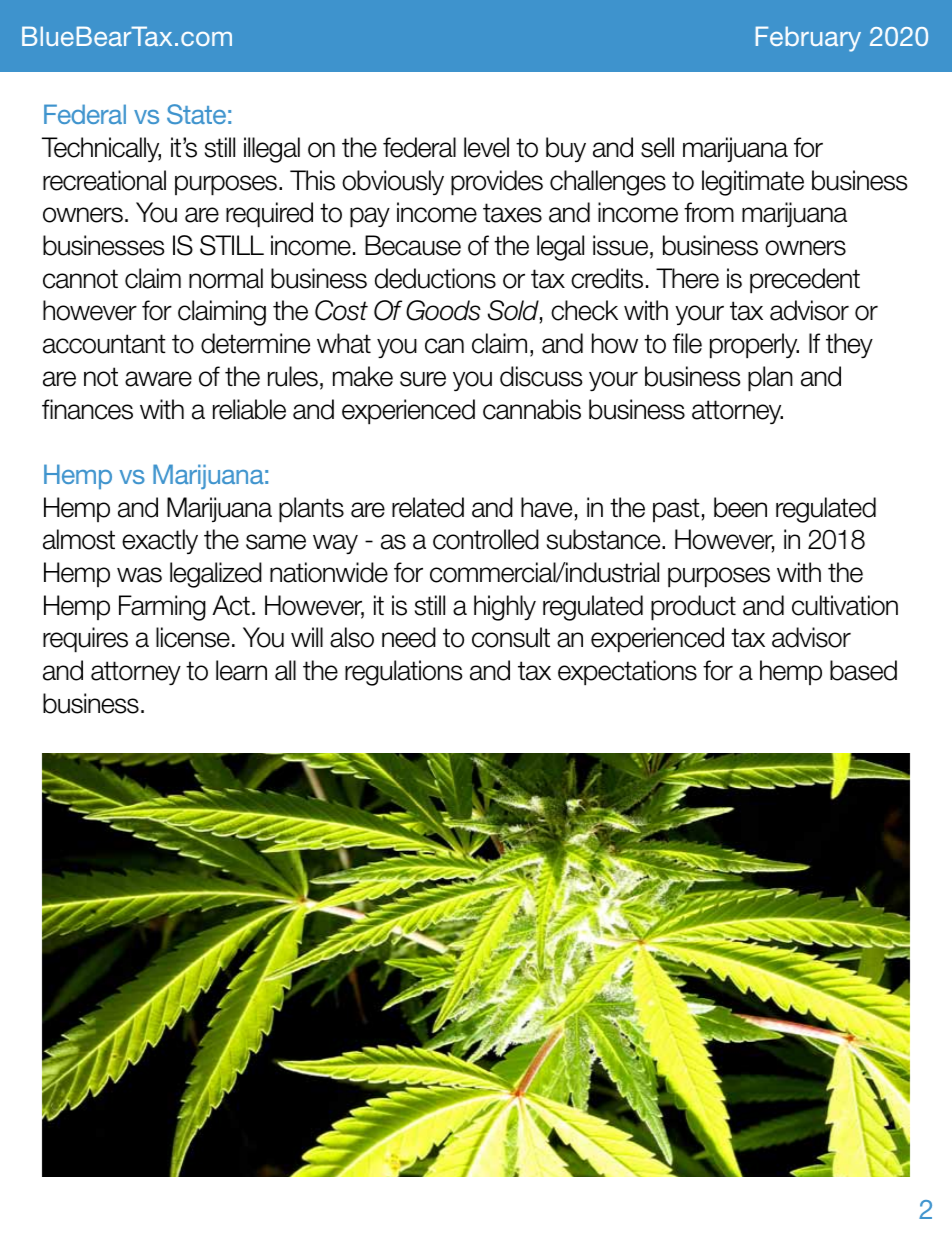  What do you see at coordinates (249, 409) in the screenshot?
I see `reliable` at bounding box center [249, 409].
